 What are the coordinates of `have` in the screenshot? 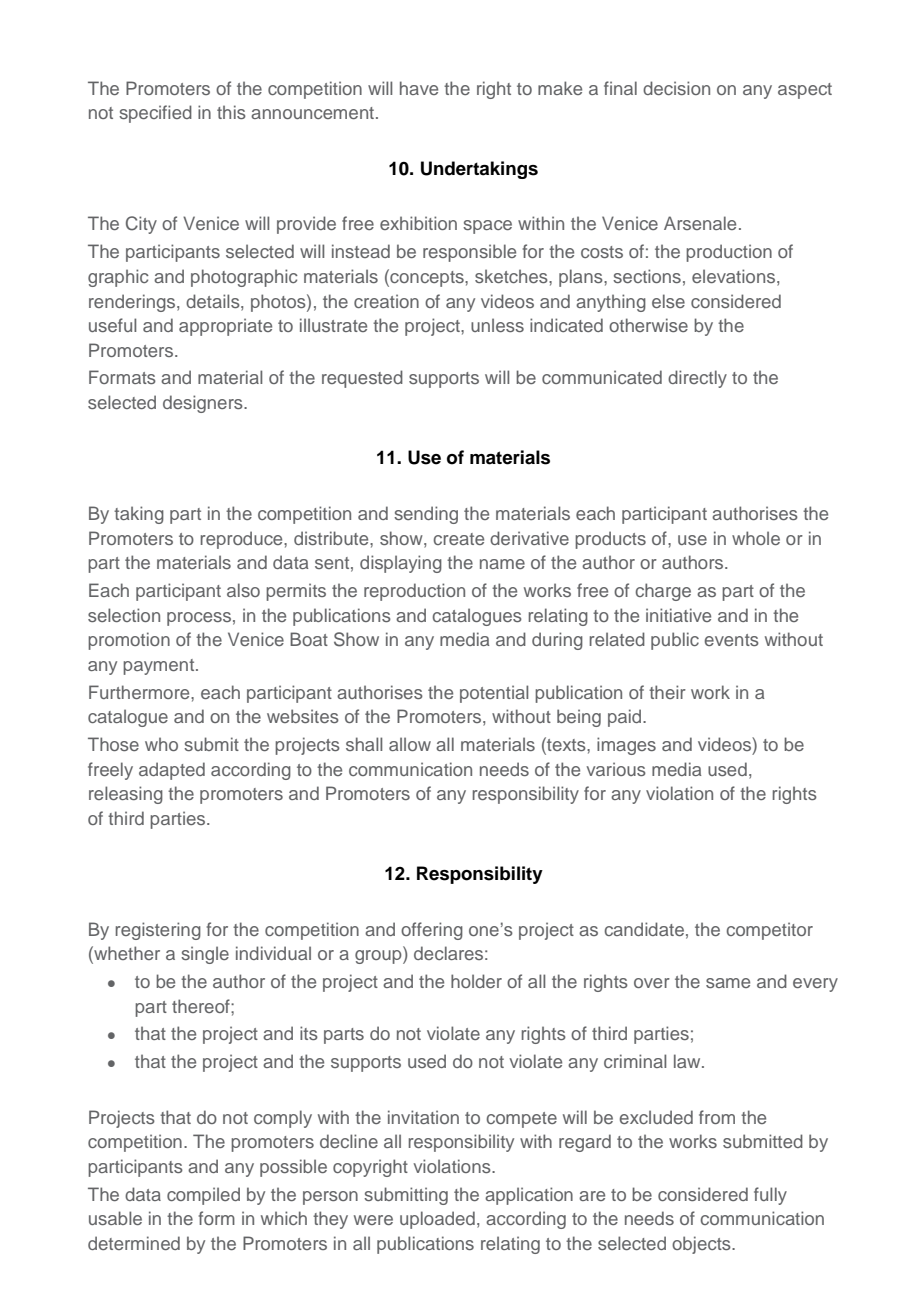 It's located at (419, 88).
